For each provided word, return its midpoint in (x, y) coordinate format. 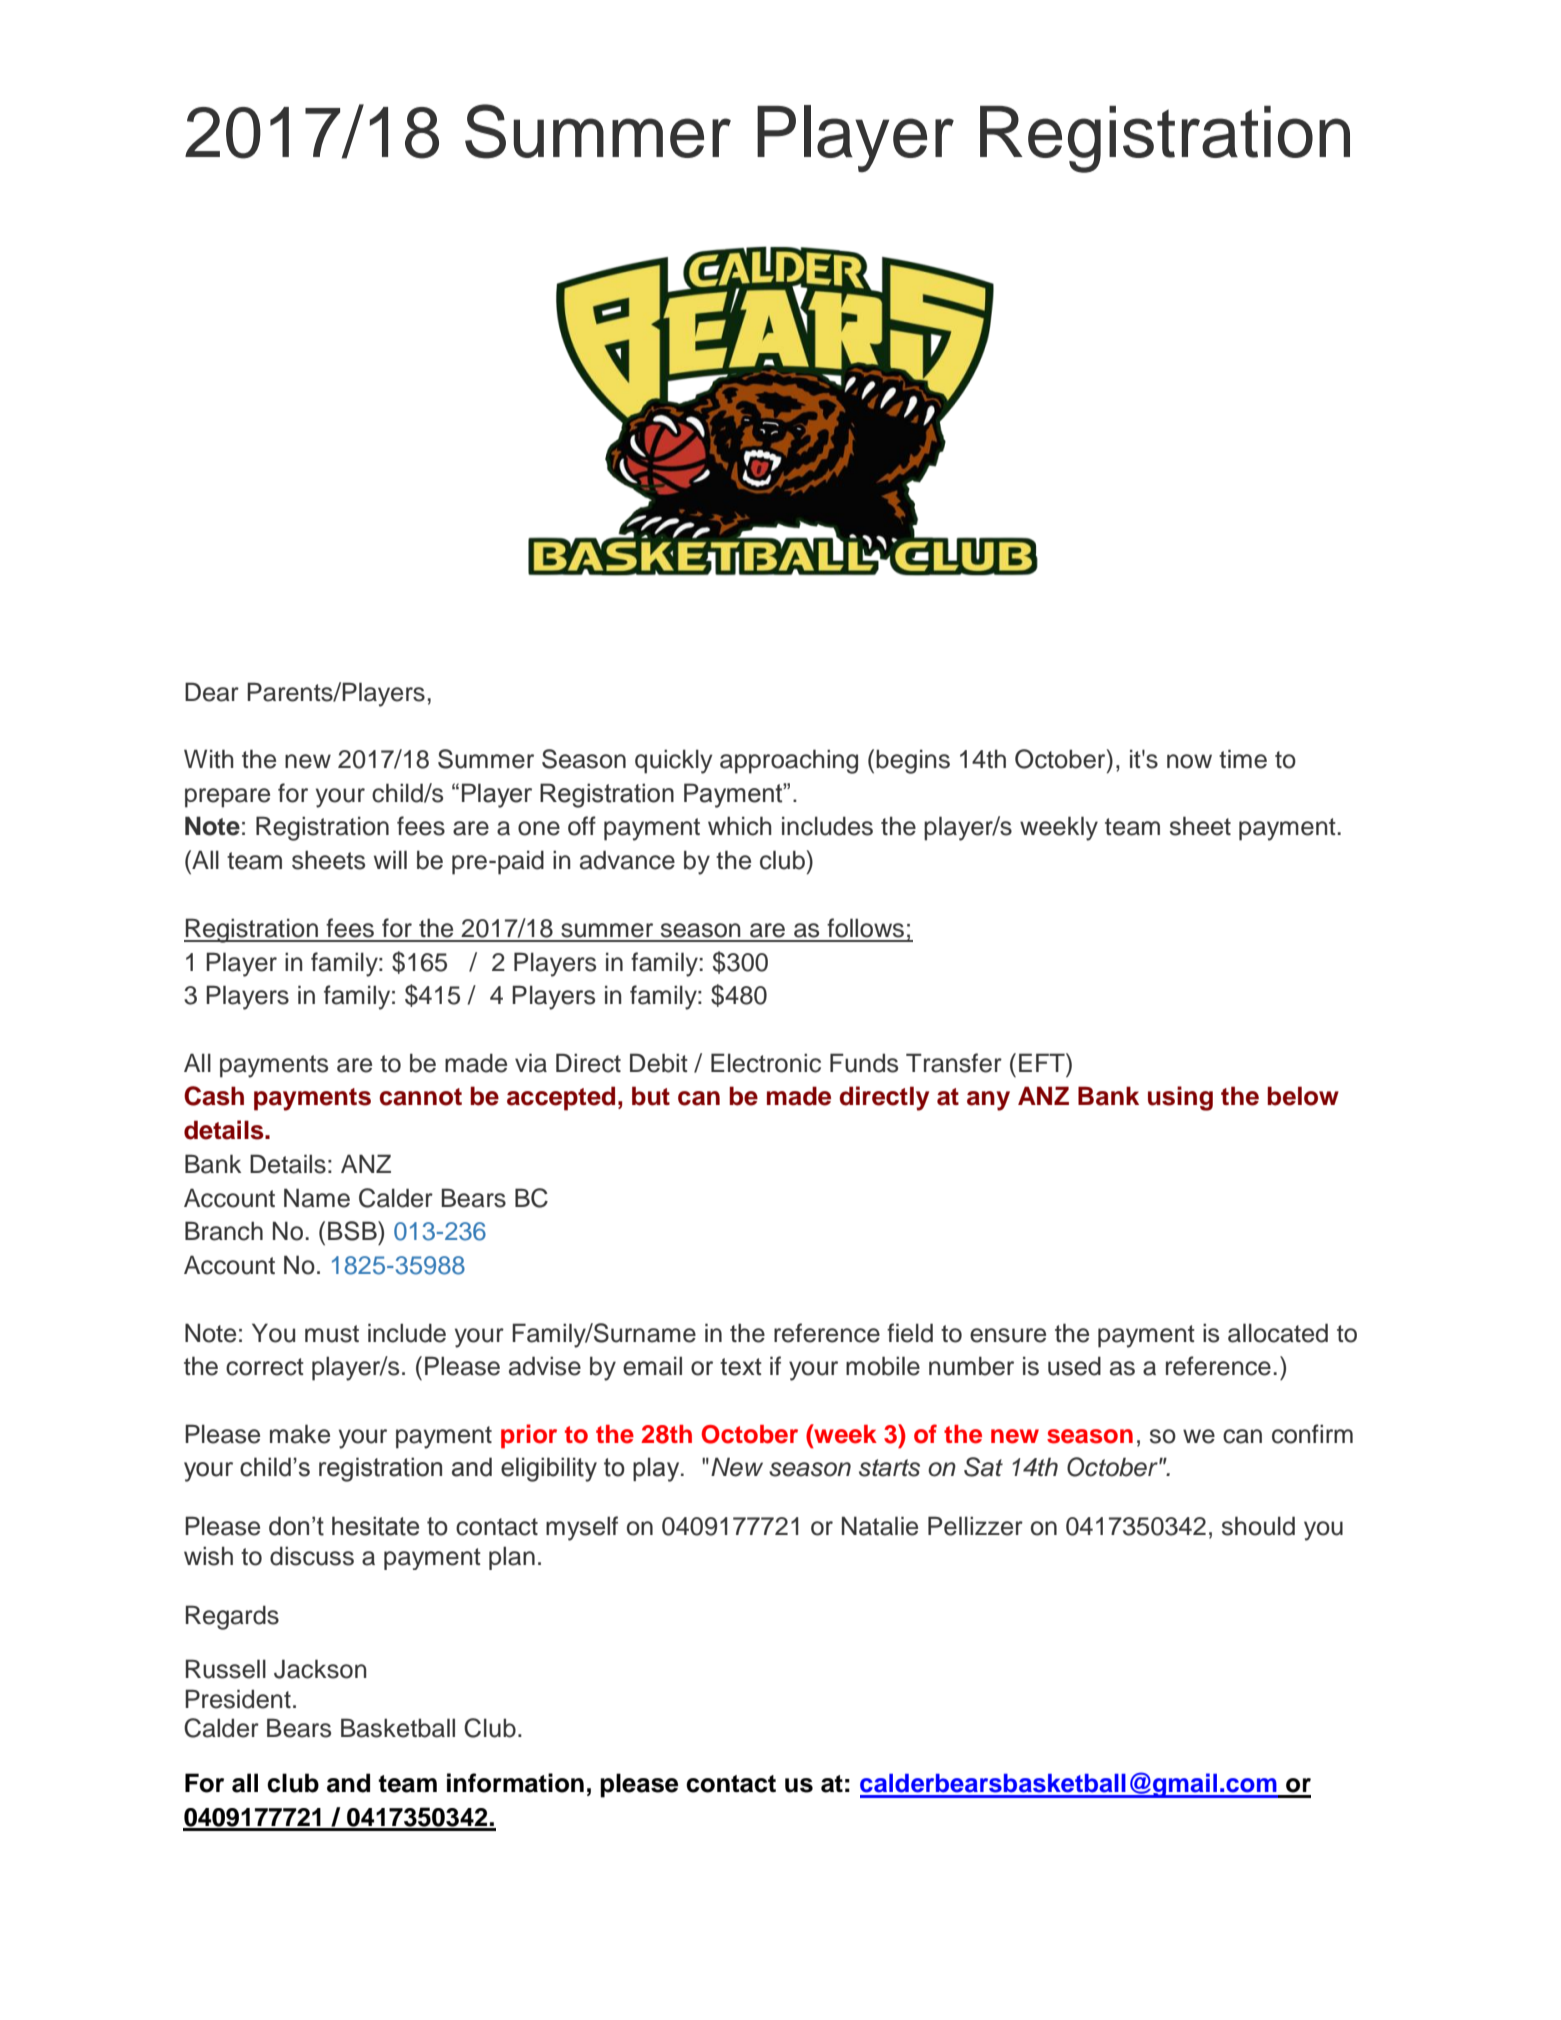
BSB (353, 1231)
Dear (212, 692)
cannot (420, 1097)
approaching (789, 761)
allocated (1278, 1333)
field (910, 1333)
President (238, 1699)
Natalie (880, 1526)
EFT (1043, 1062)
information (515, 1783)
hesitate (375, 1526)
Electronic (766, 1063)
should (1258, 1526)
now (1189, 761)
